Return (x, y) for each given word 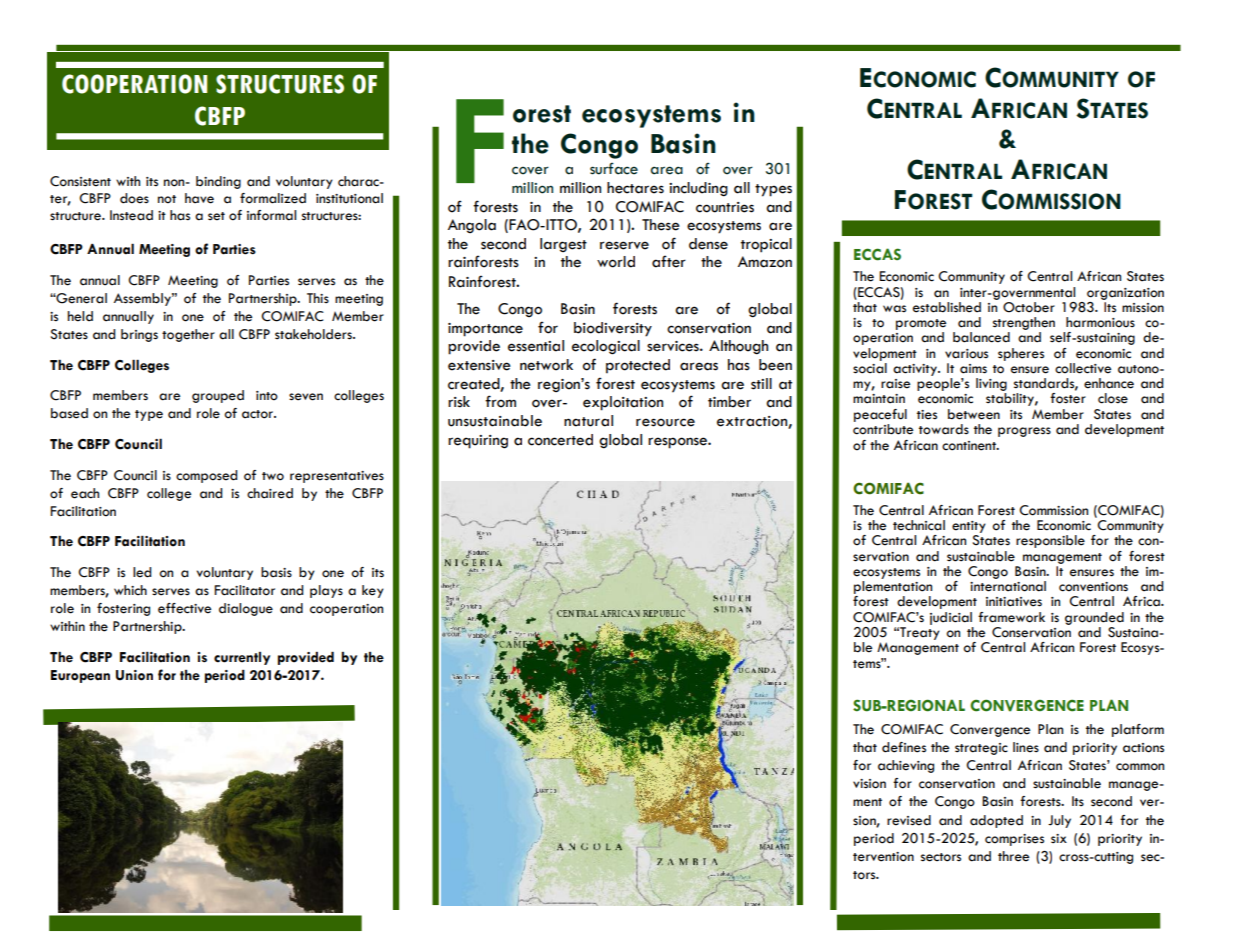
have (199, 198)
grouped (218, 396)
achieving (906, 766)
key (373, 591)
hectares (635, 188)
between (974, 414)
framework (1011, 617)
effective (184, 608)
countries (725, 207)
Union (134, 675)
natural (588, 421)
